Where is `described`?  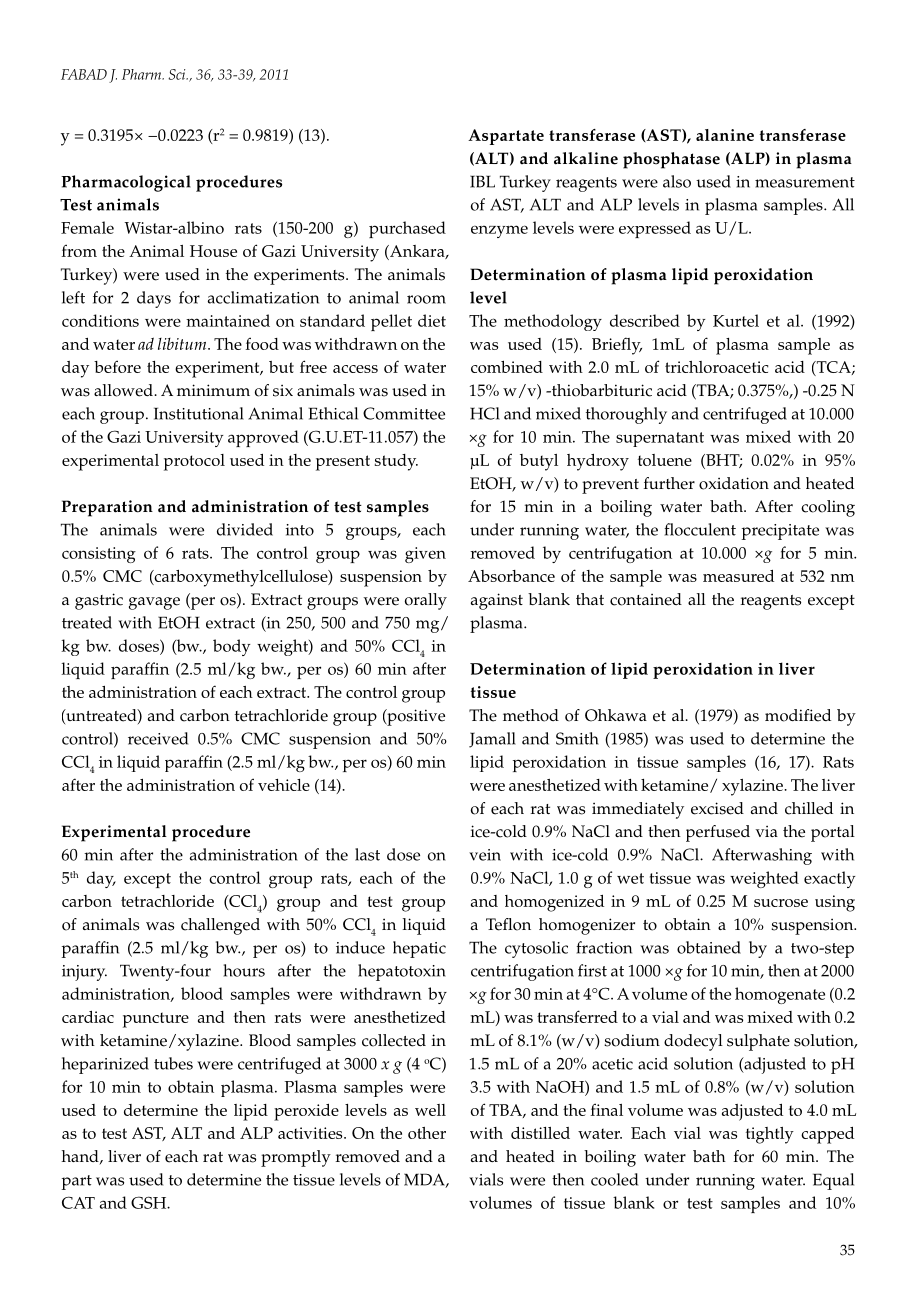 described is located at coordinates (645, 320).
